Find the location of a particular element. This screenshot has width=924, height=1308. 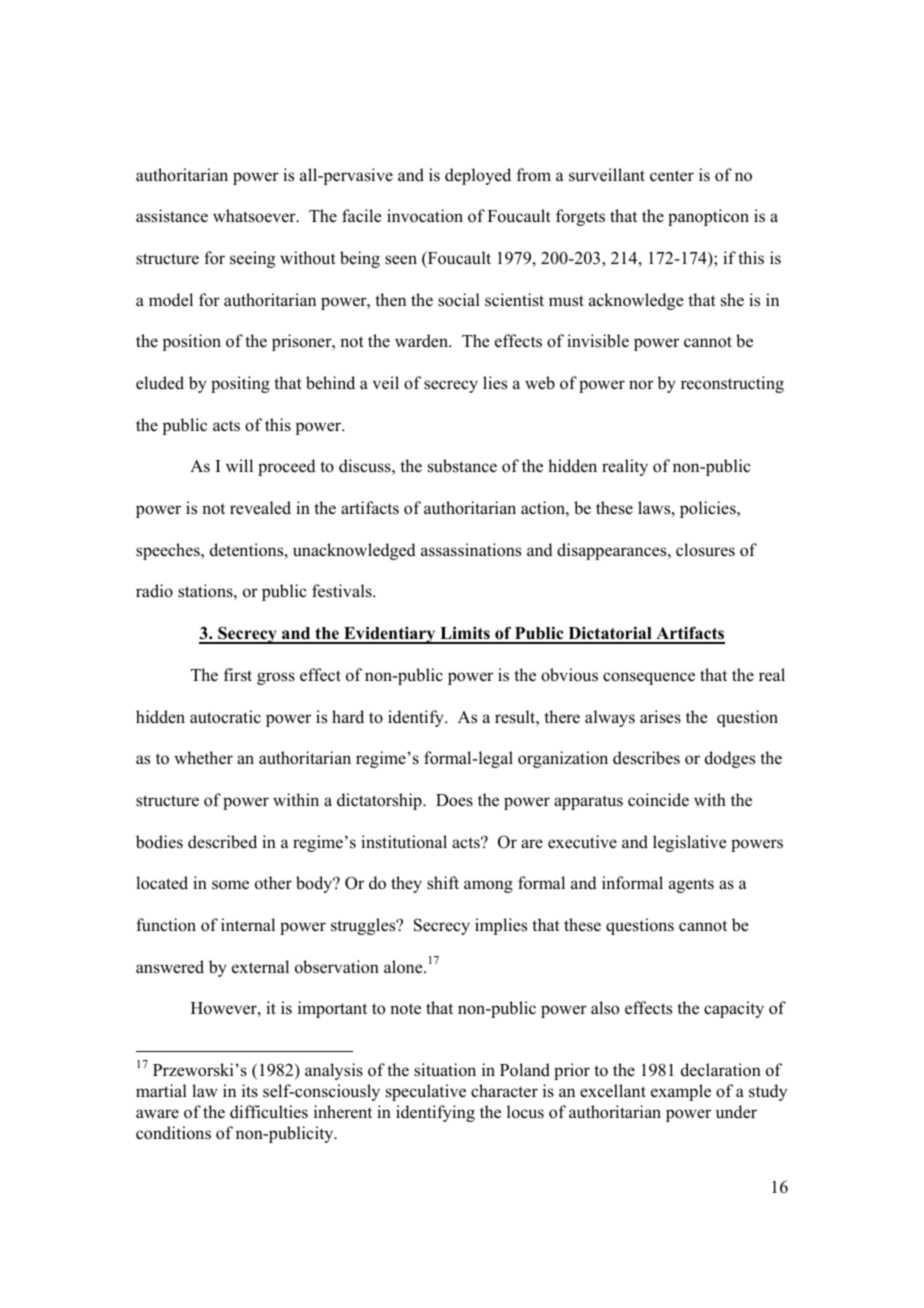

example is located at coordinates (681, 1092).
